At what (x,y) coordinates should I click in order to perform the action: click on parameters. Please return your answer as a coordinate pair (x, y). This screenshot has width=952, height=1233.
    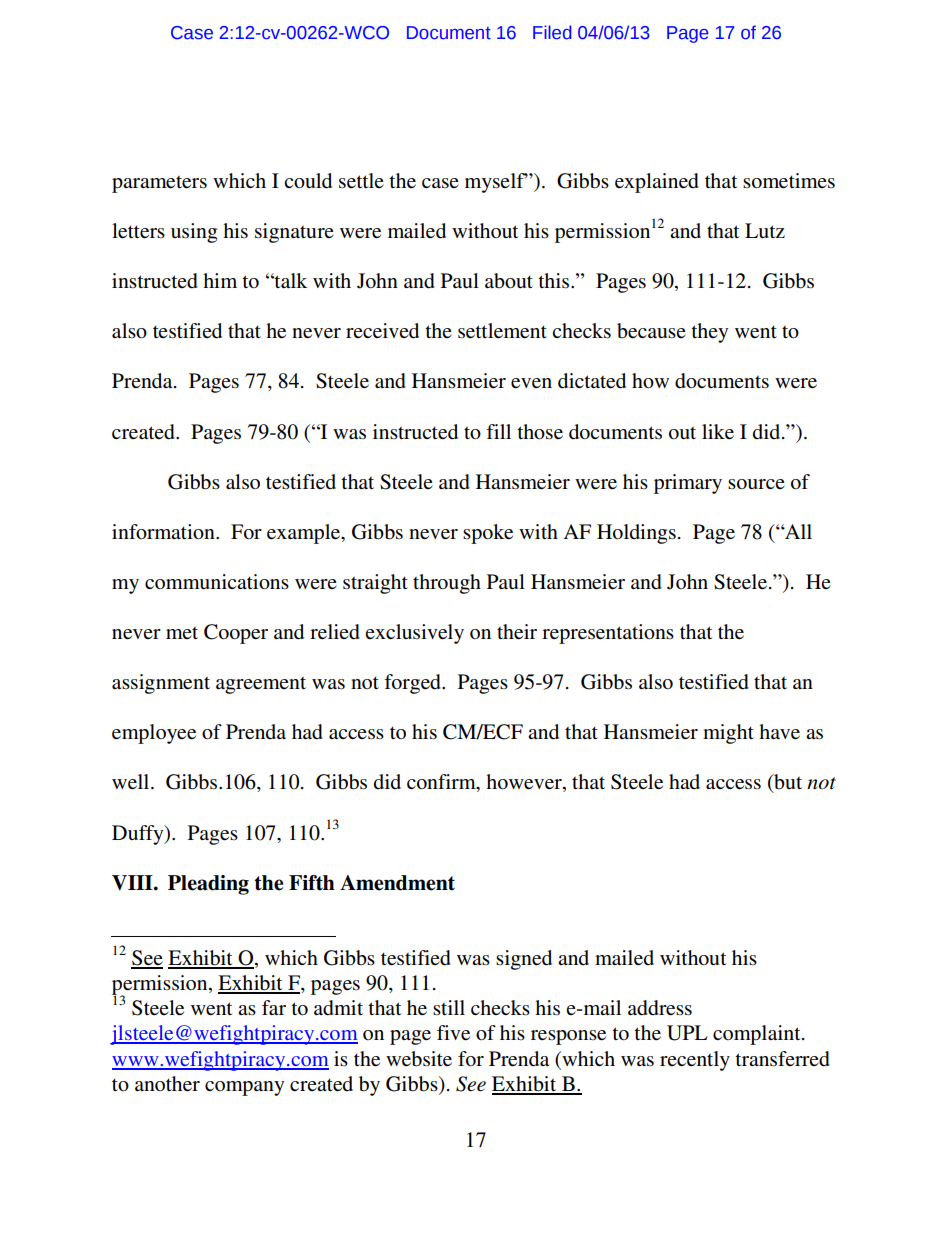
    Looking at the image, I should click on (159, 184).
